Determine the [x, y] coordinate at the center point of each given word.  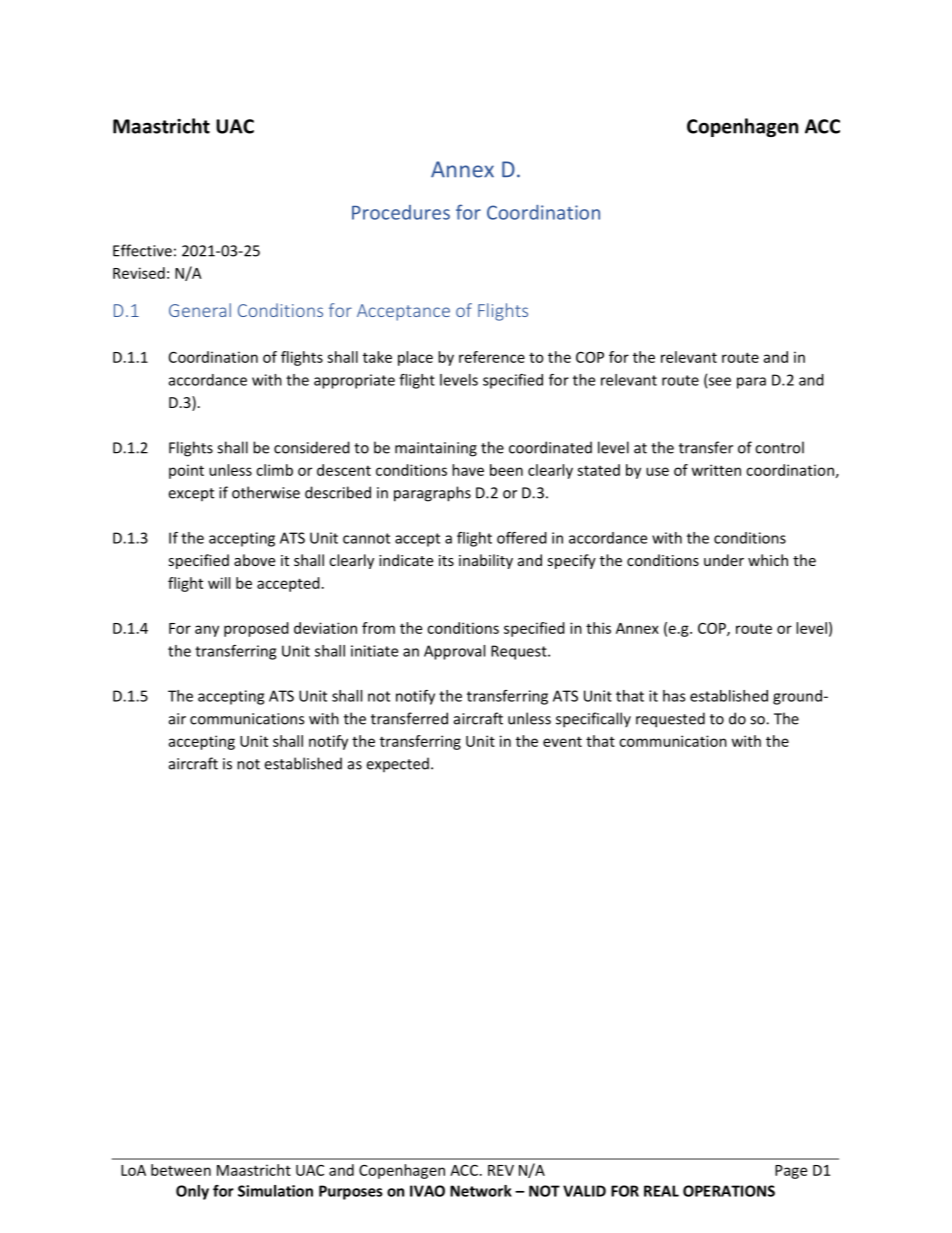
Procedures [401, 212]
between [181, 1170]
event [562, 741]
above [254, 560]
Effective [142, 250]
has [674, 696]
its [446, 560]
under [724, 560]
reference [492, 357]
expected [398, 764]
